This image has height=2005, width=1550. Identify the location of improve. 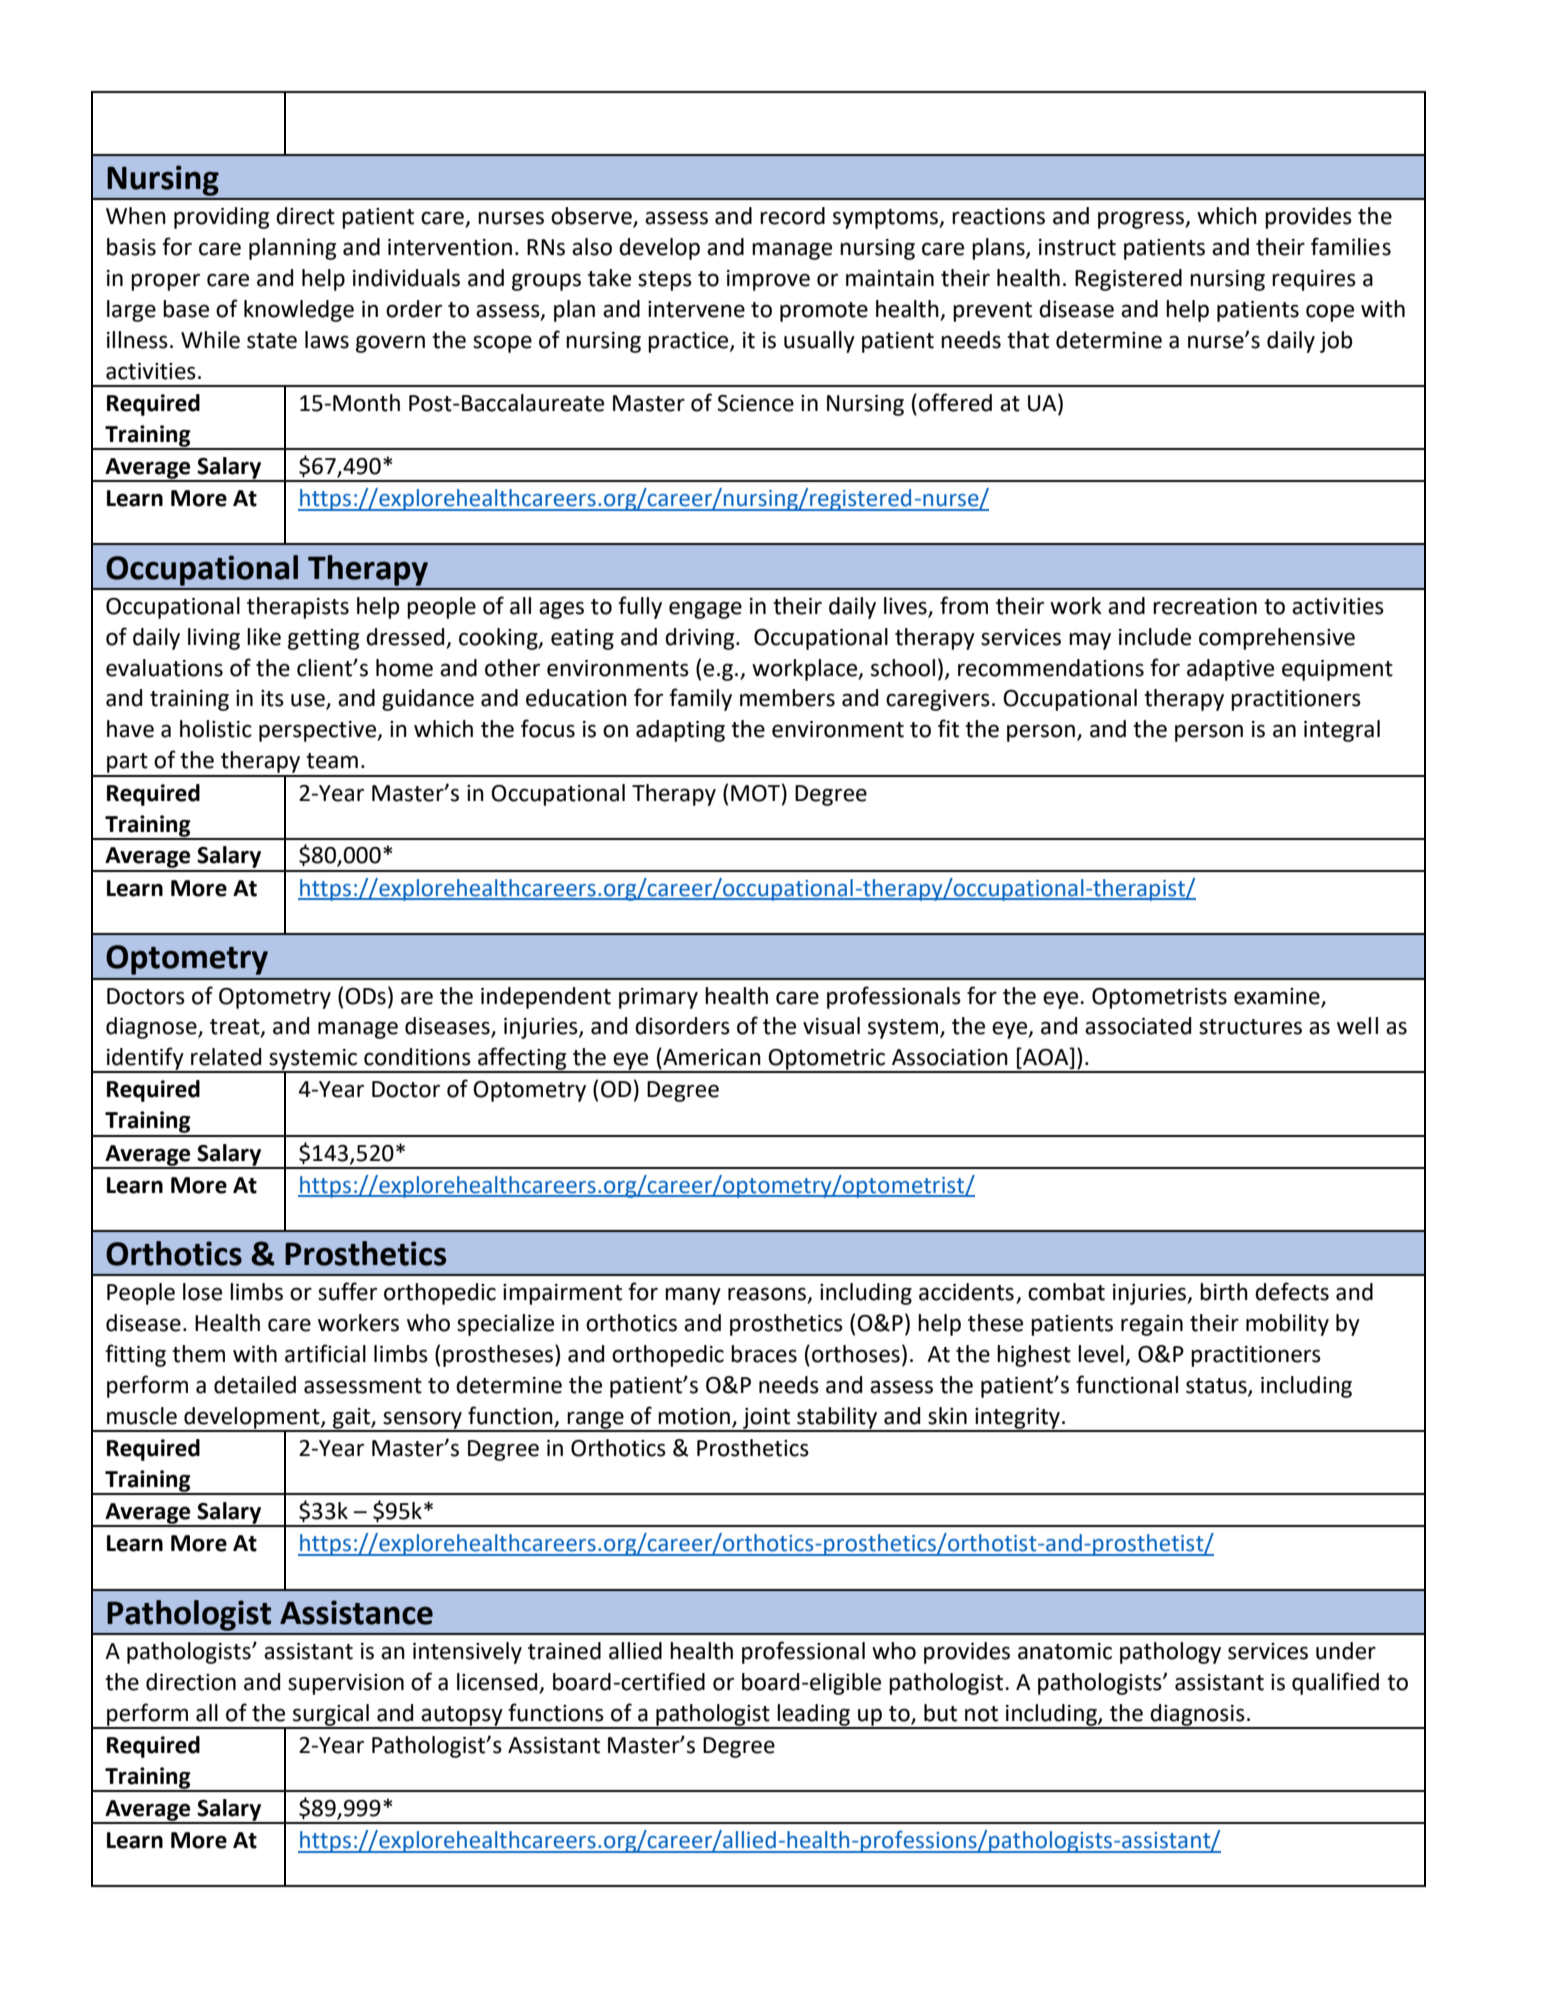
(768, 280).
